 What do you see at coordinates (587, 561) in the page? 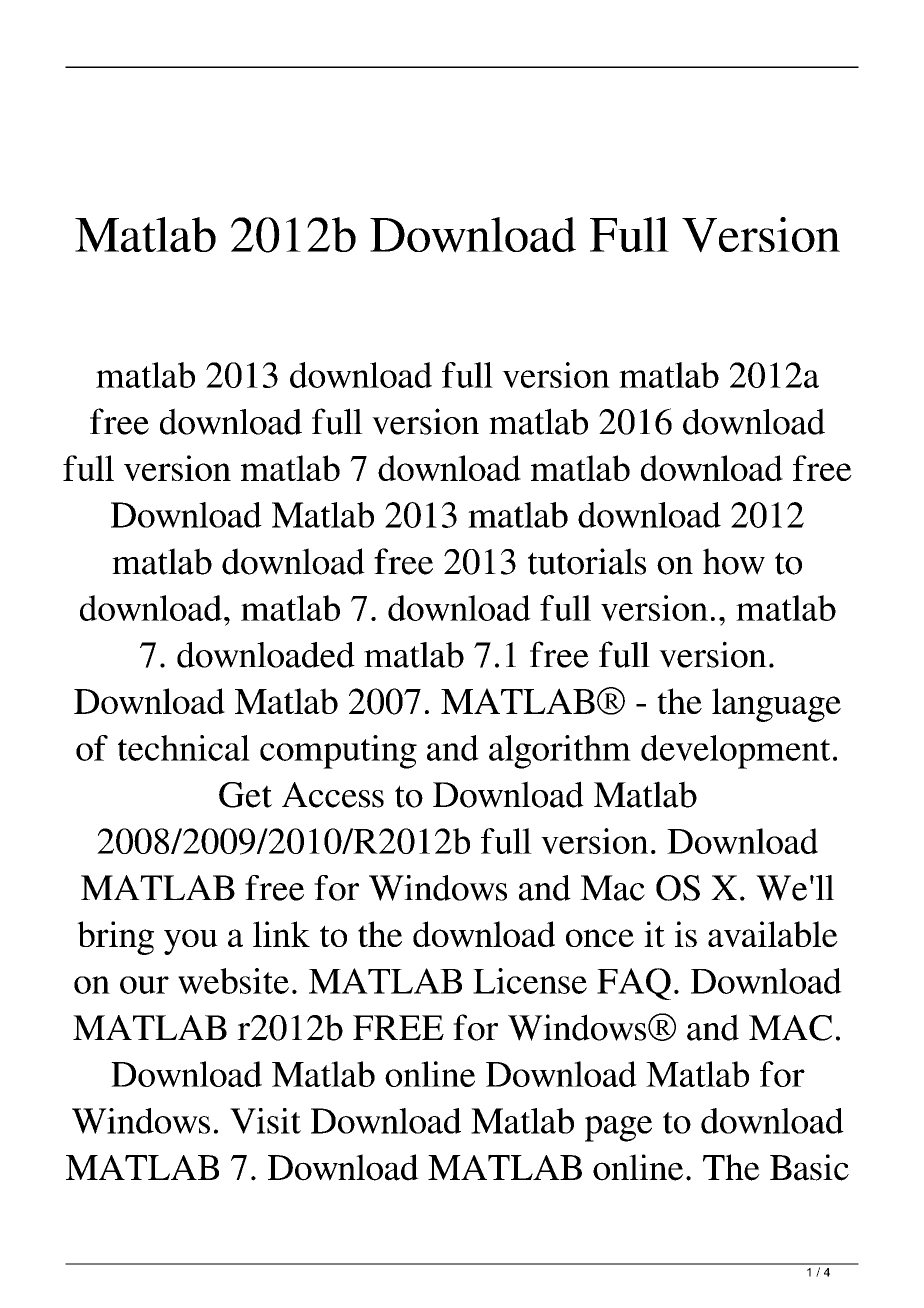
I see `tutorials` at bounding box center [587, 561].
